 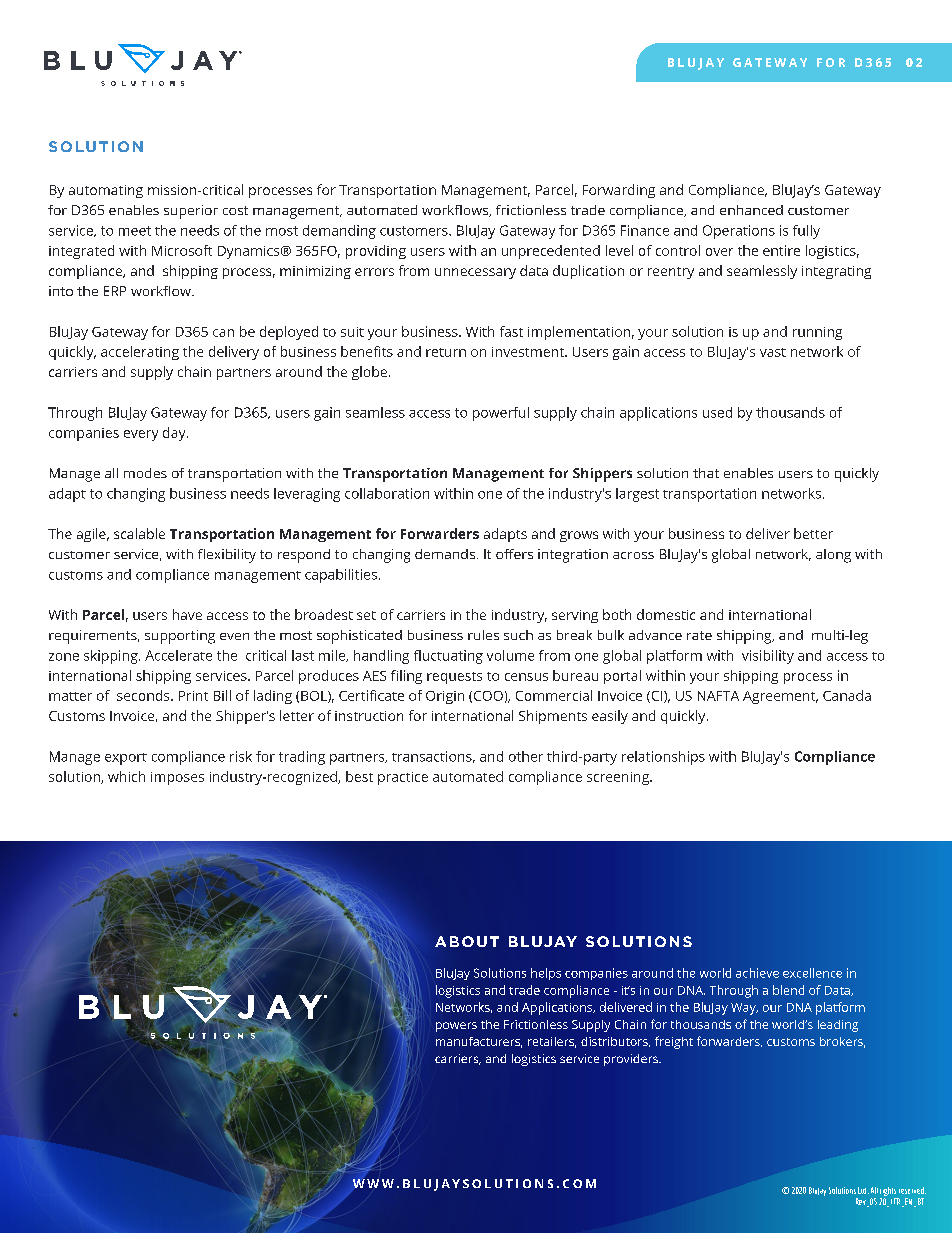 I want to click on seconds, so click(x=144, y=695).
